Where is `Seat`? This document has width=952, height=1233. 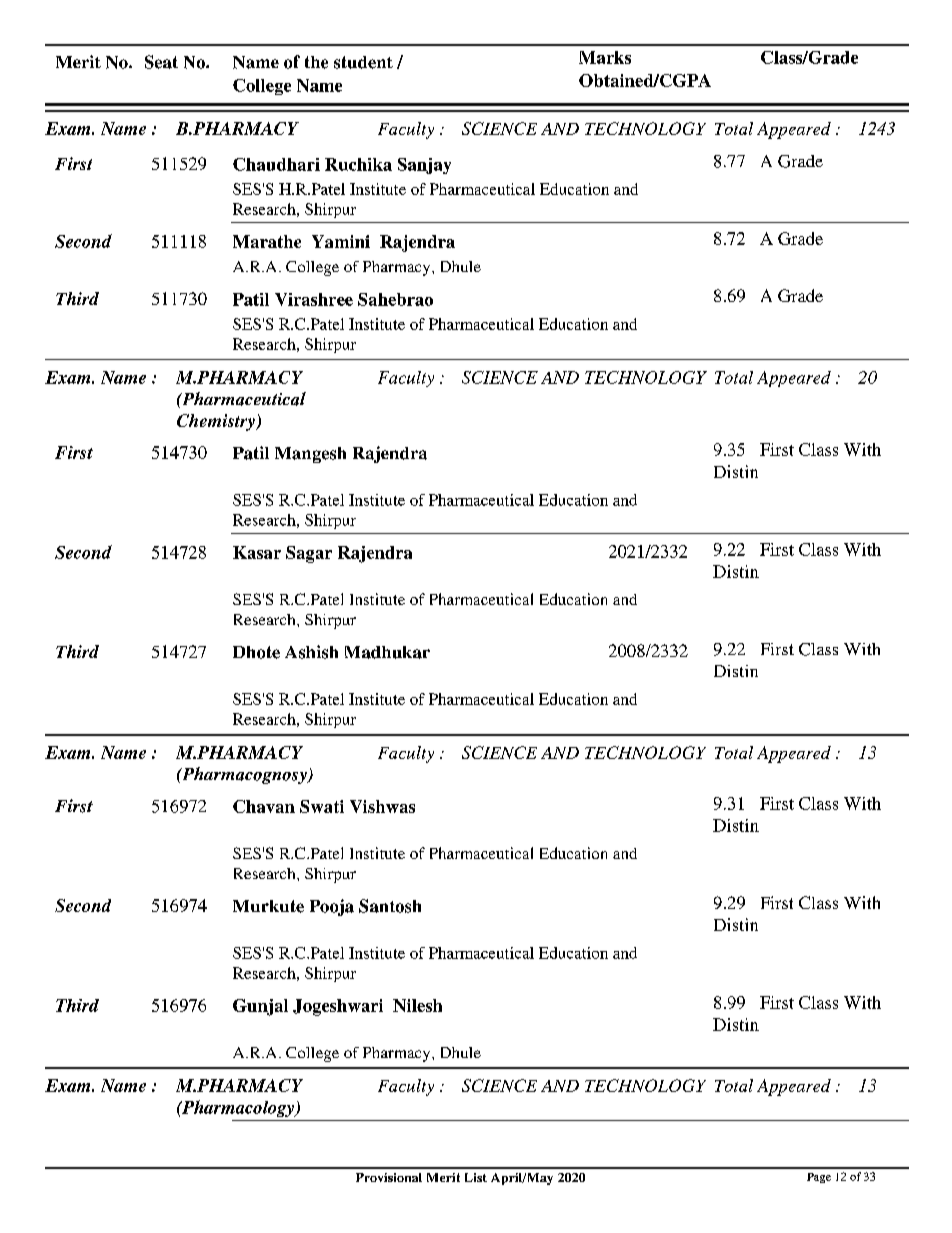
Seat is located at coordinates (161, 62).
